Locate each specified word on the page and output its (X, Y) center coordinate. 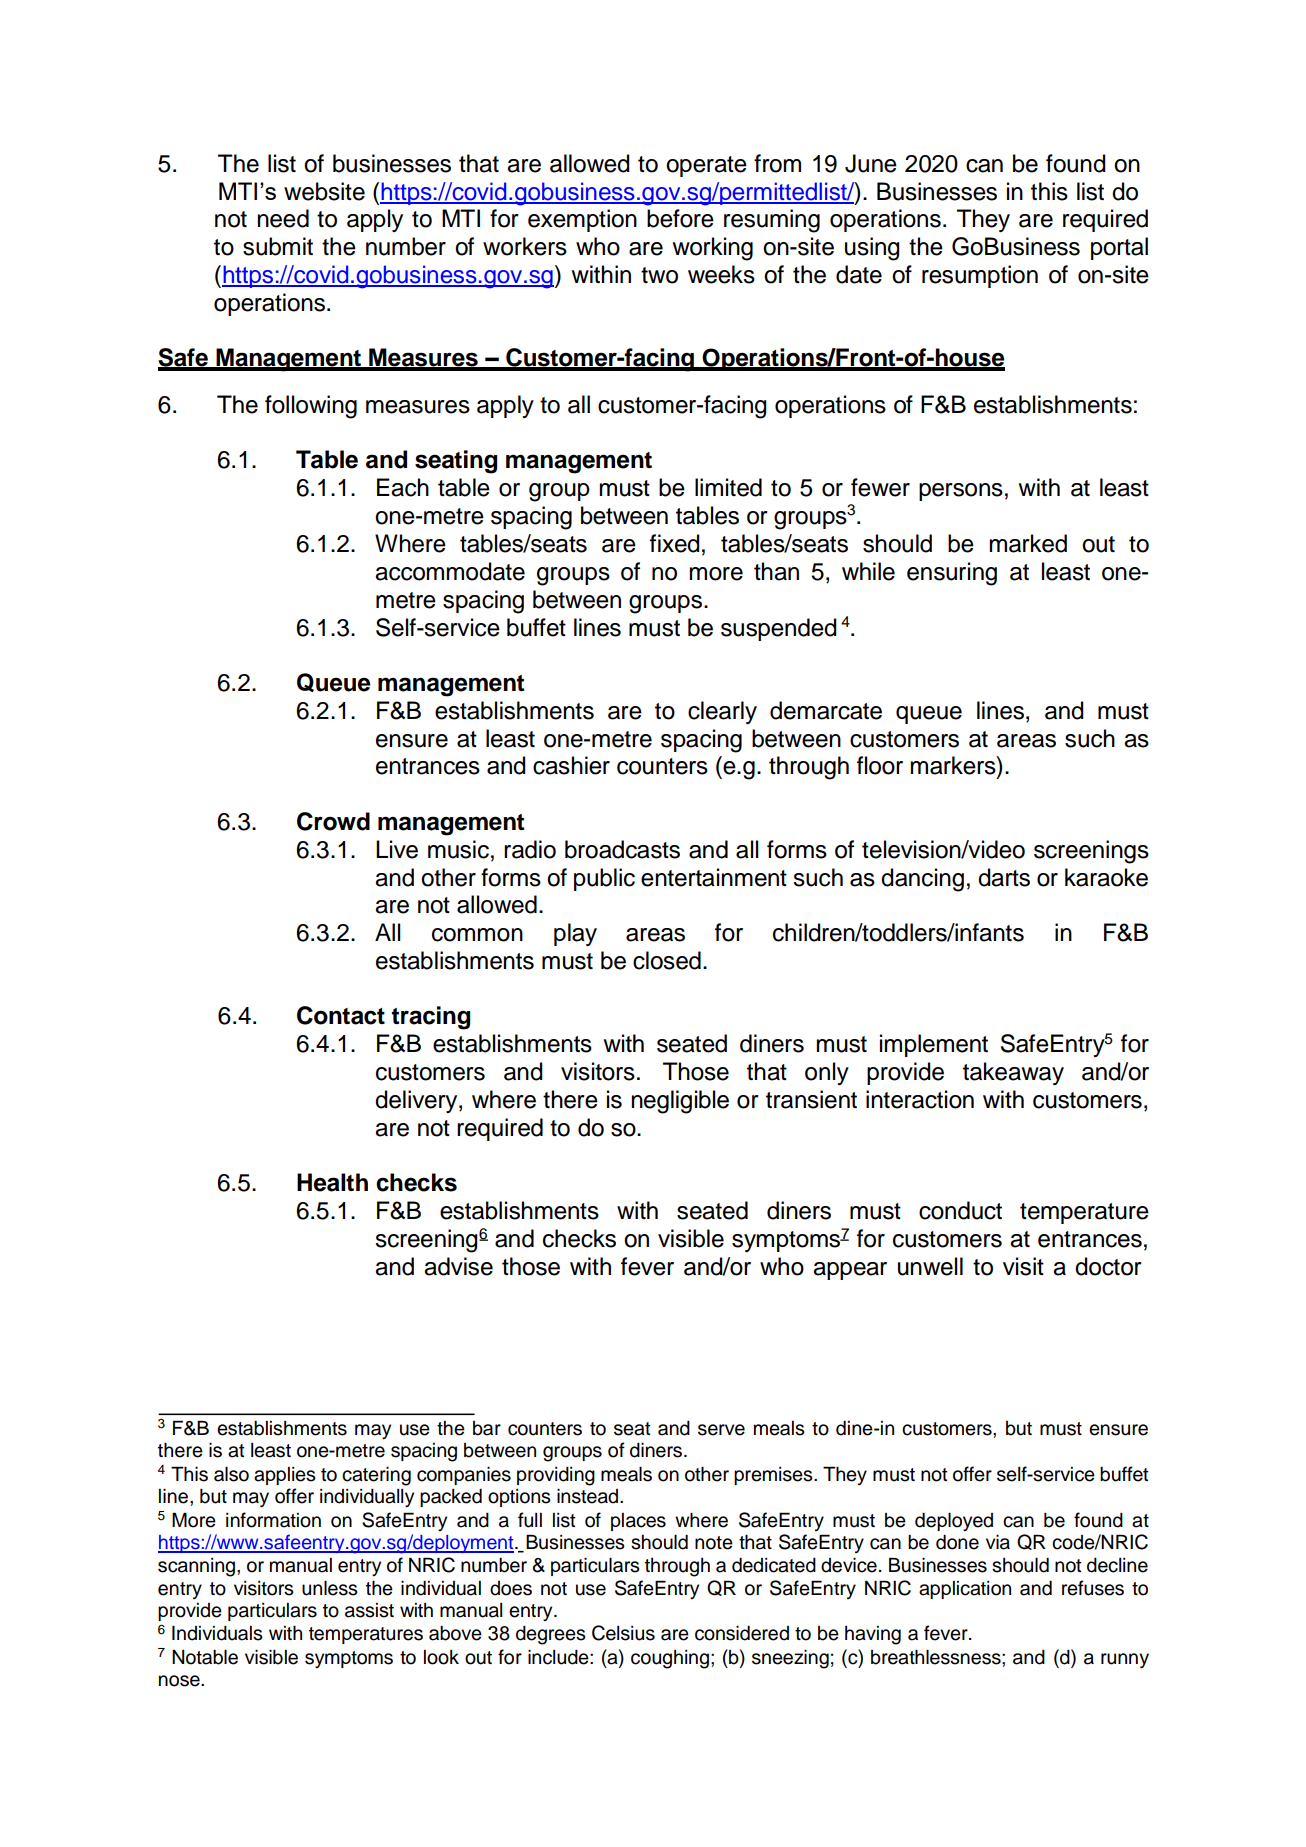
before (680, 218)
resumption (980, 276)
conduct (960, 1210)
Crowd (333, 821)
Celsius (623, 1633)
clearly (722, 712)
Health (332, 1182)
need (283, 218)
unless (330, 1588)
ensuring (952, 574)
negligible (680, 1102)
